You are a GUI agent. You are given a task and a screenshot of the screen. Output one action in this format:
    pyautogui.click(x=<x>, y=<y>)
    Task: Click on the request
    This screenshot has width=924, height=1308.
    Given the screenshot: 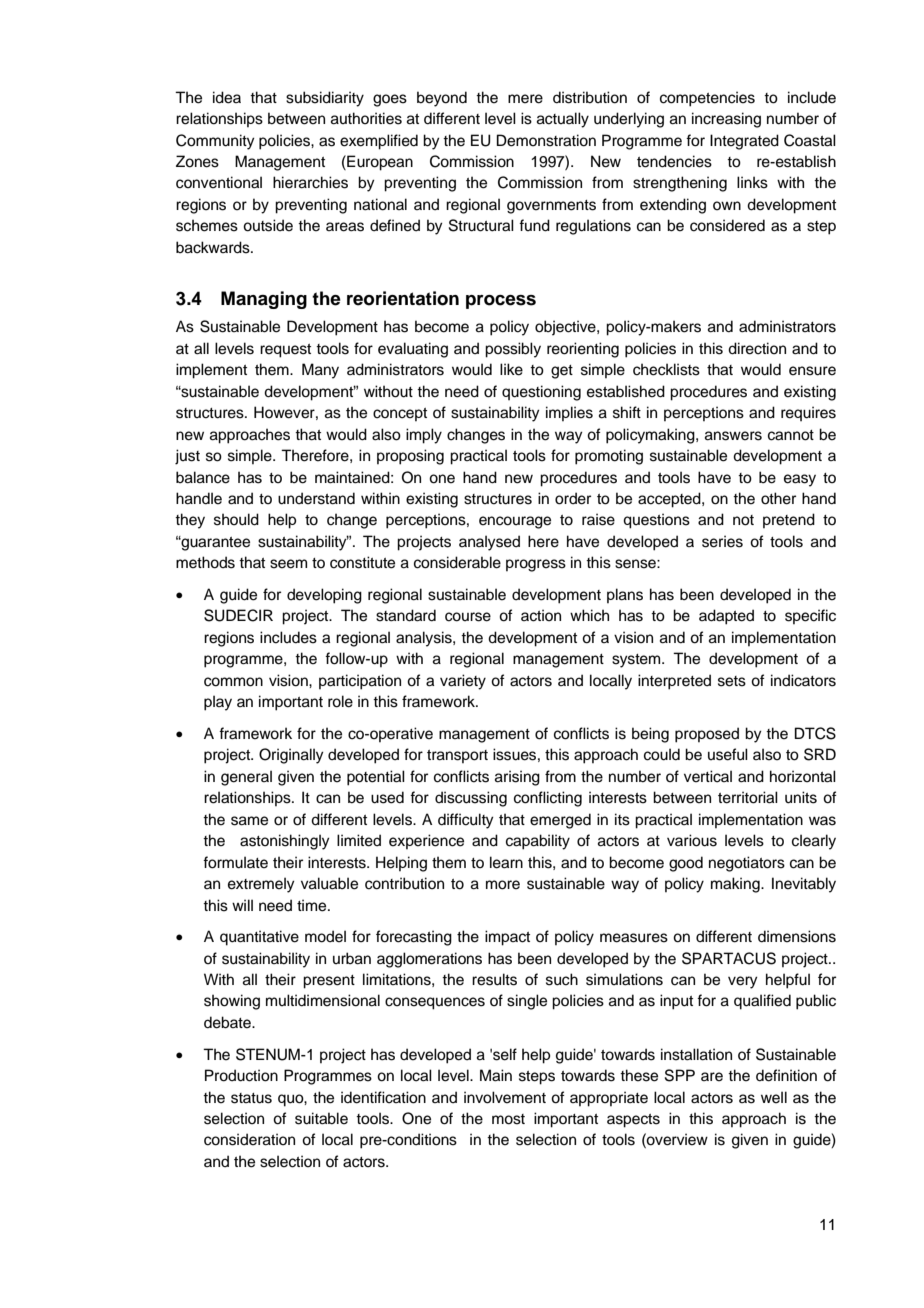 What is the action you would take?
    pyautogui.click(x=285, y=351)
